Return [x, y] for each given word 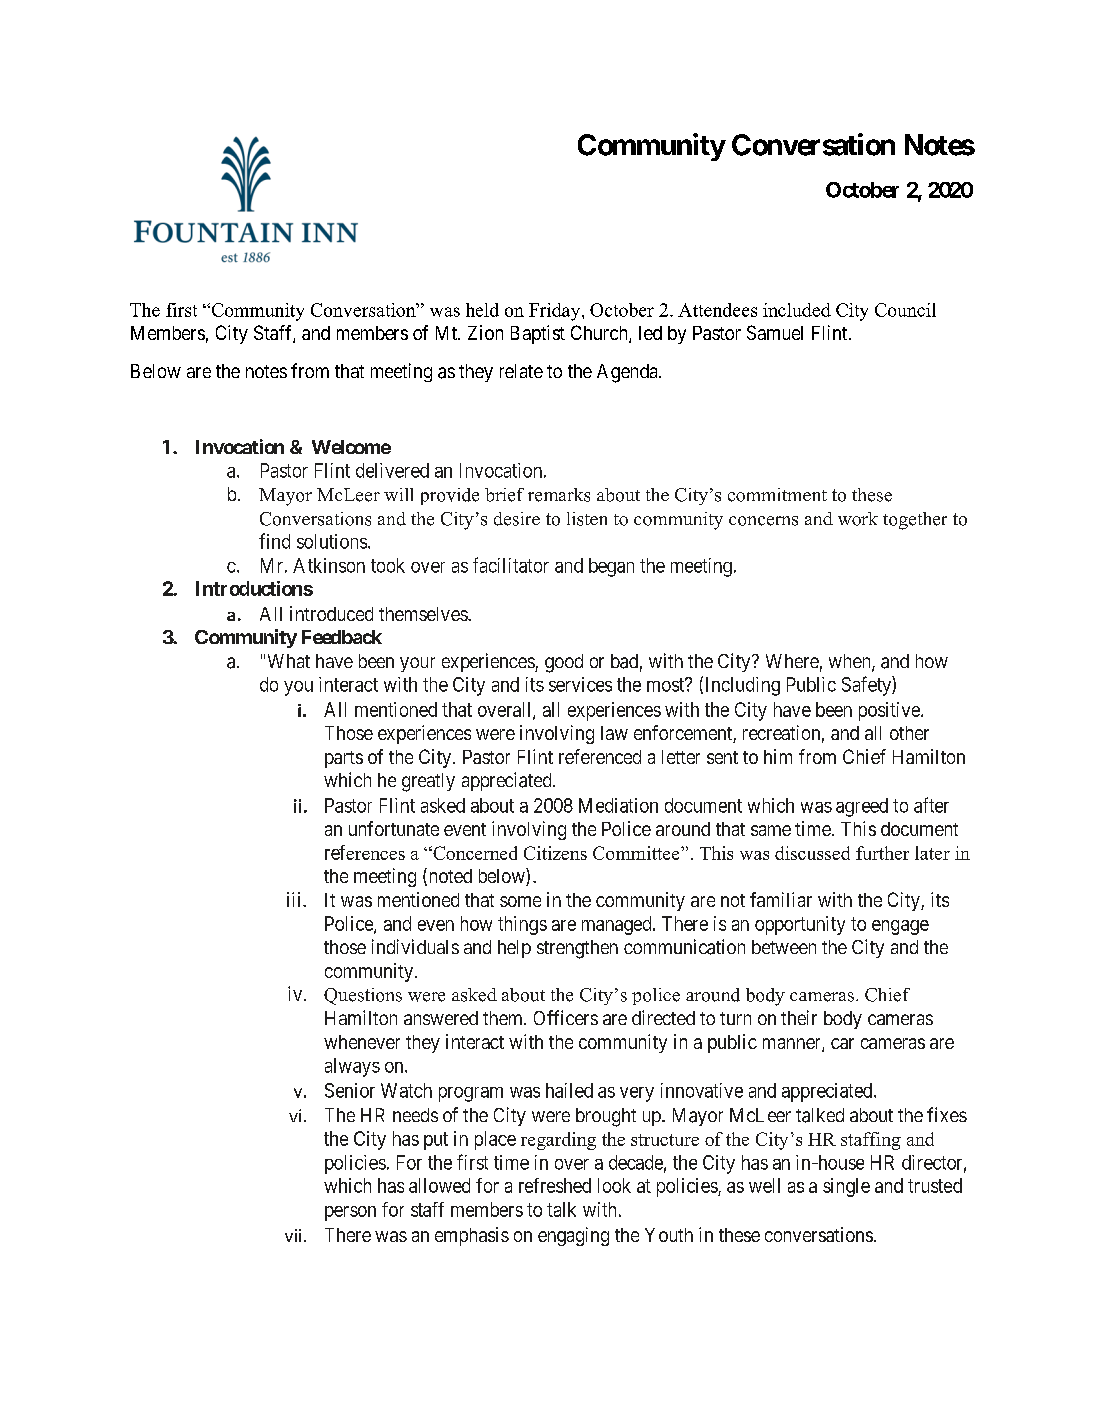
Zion [485, 332]
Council [905, 310]
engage [900, 927]
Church [600, 334]
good [564, 663]
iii [295, 899]
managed [618, 925]
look [614, 1185]
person [350, 1213]
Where [792, 661]
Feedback [342, 637]
